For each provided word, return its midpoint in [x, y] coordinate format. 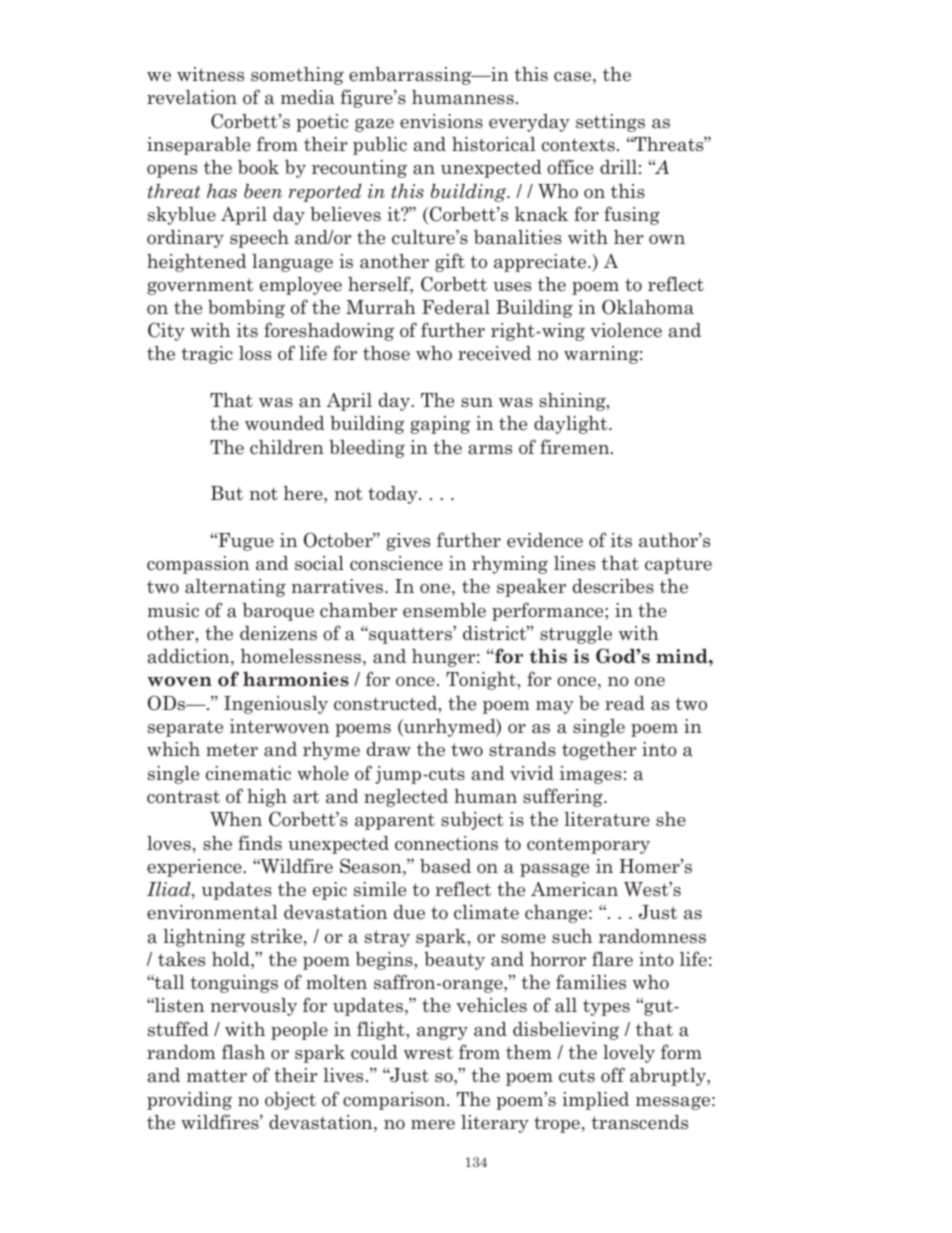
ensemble [444, 610]
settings [610, 123]
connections [446, 843]
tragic [207, 355]
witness [210, 74]
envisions [441, 121]
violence [626, 330]
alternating [235, 588]
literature [607, 819]
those [386, 353]
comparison [395, 1101]
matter [217, 1076]
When [236, 819]
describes [613, 586]
